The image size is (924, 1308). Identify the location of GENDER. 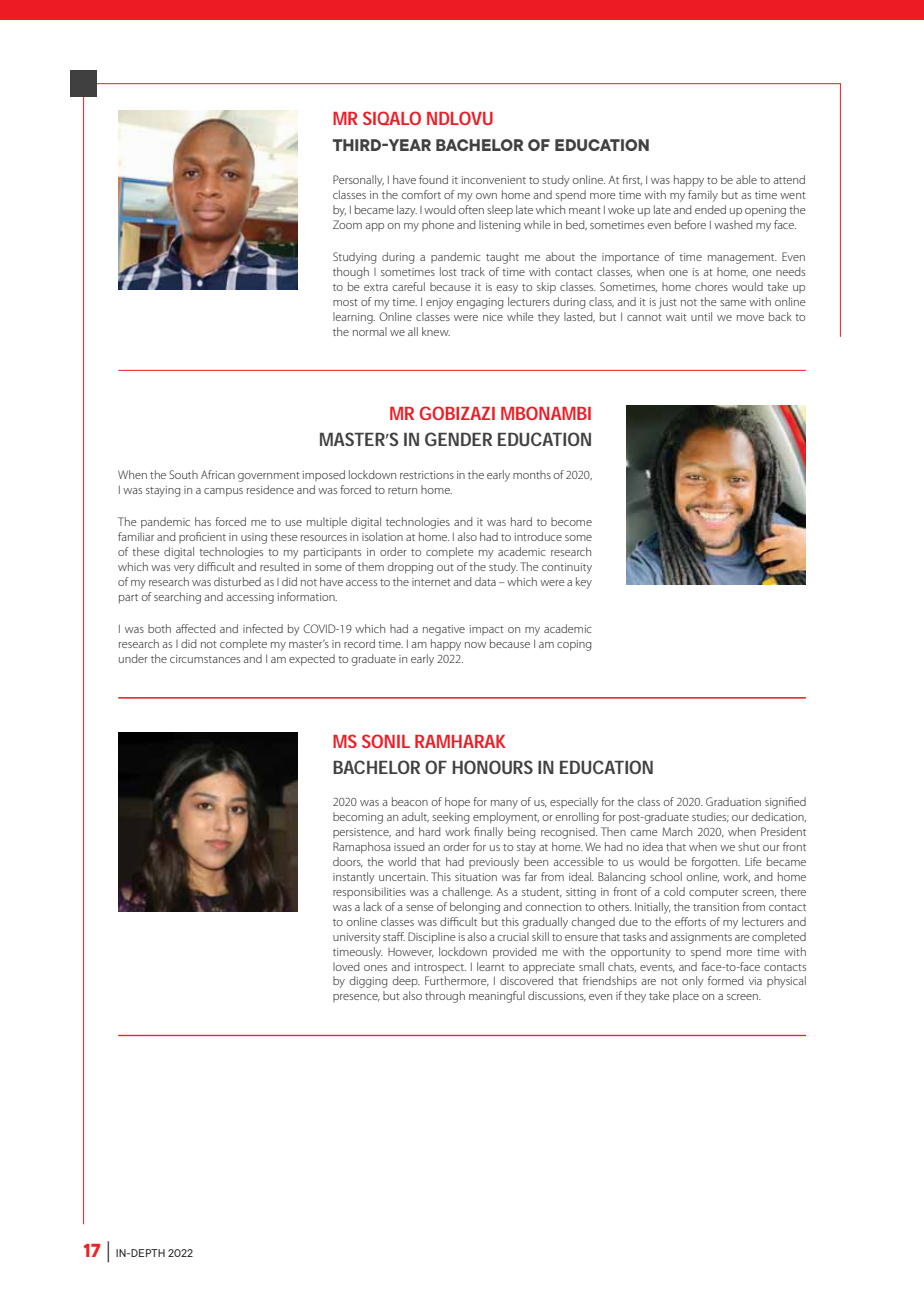
(458, 439).
